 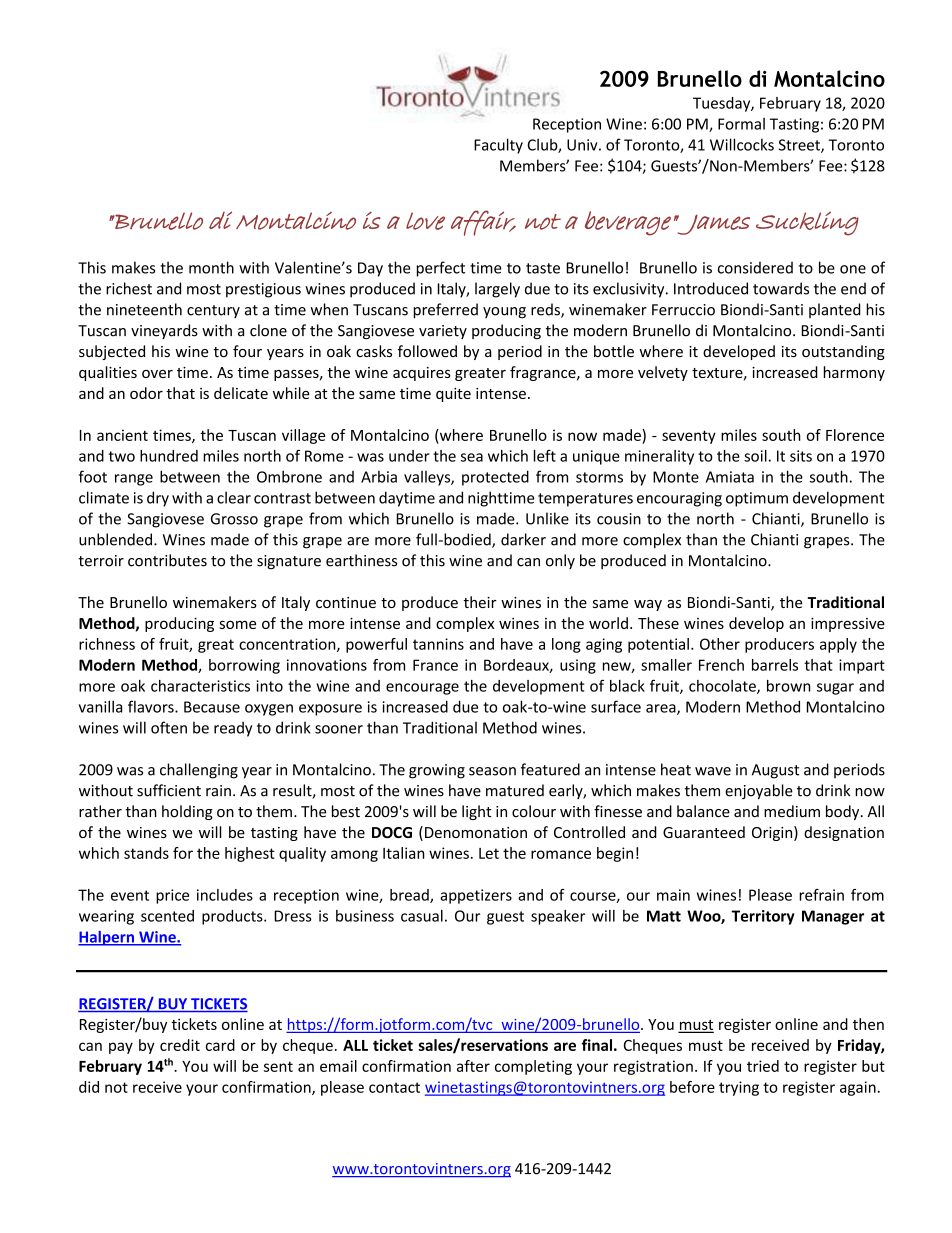 What do you see at coordinates (180, 1045) in the document?
I see `credit` at bounding box center [180, 1045].
